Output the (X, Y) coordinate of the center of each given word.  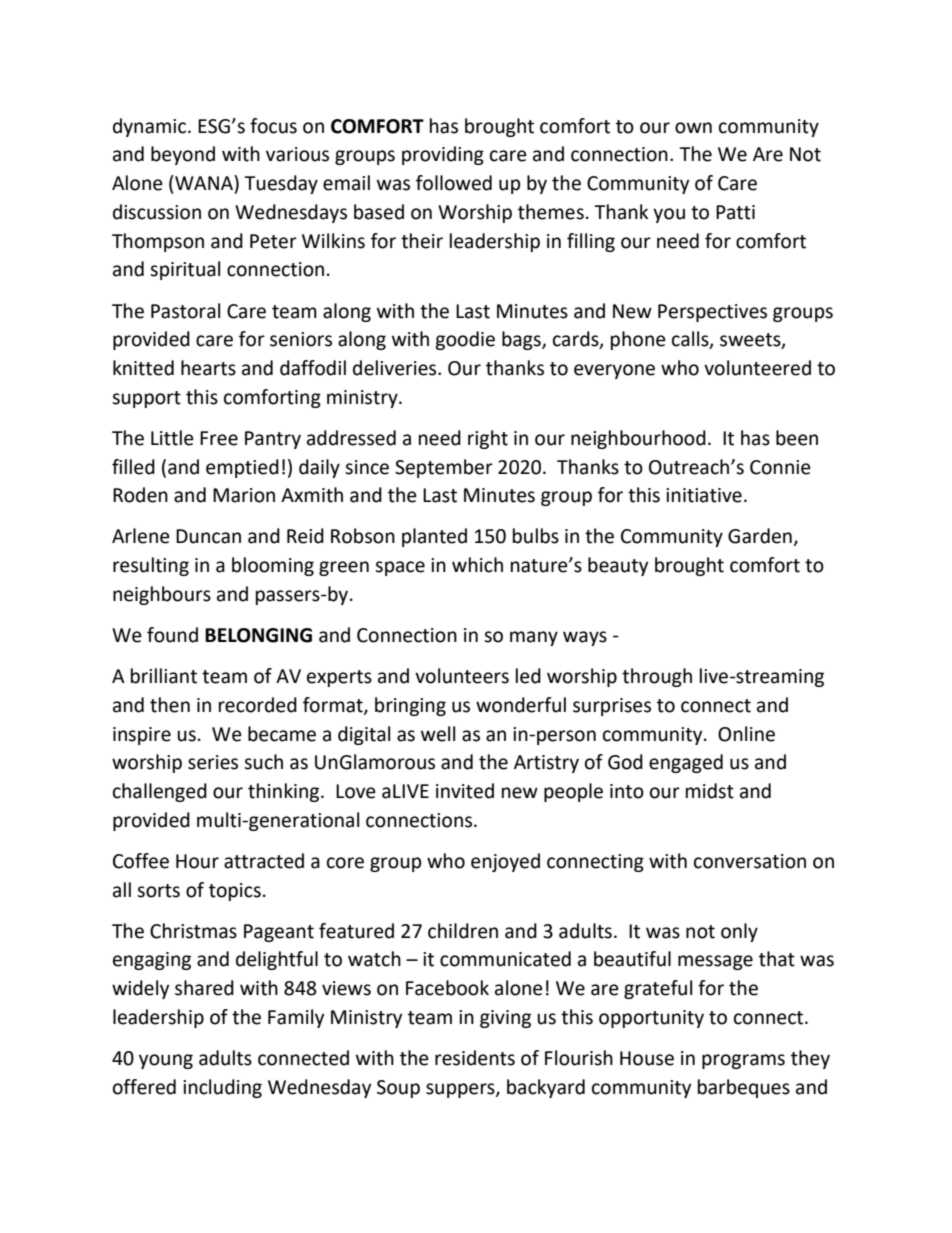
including (222, 1088)
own (693, 128)
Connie (780, 467)
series (213, 762)
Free (219, 438)
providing (443, 155)
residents (475, 1058)
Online (746, 734)
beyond (183, 155)
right (488, 439)
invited (465, 791)
